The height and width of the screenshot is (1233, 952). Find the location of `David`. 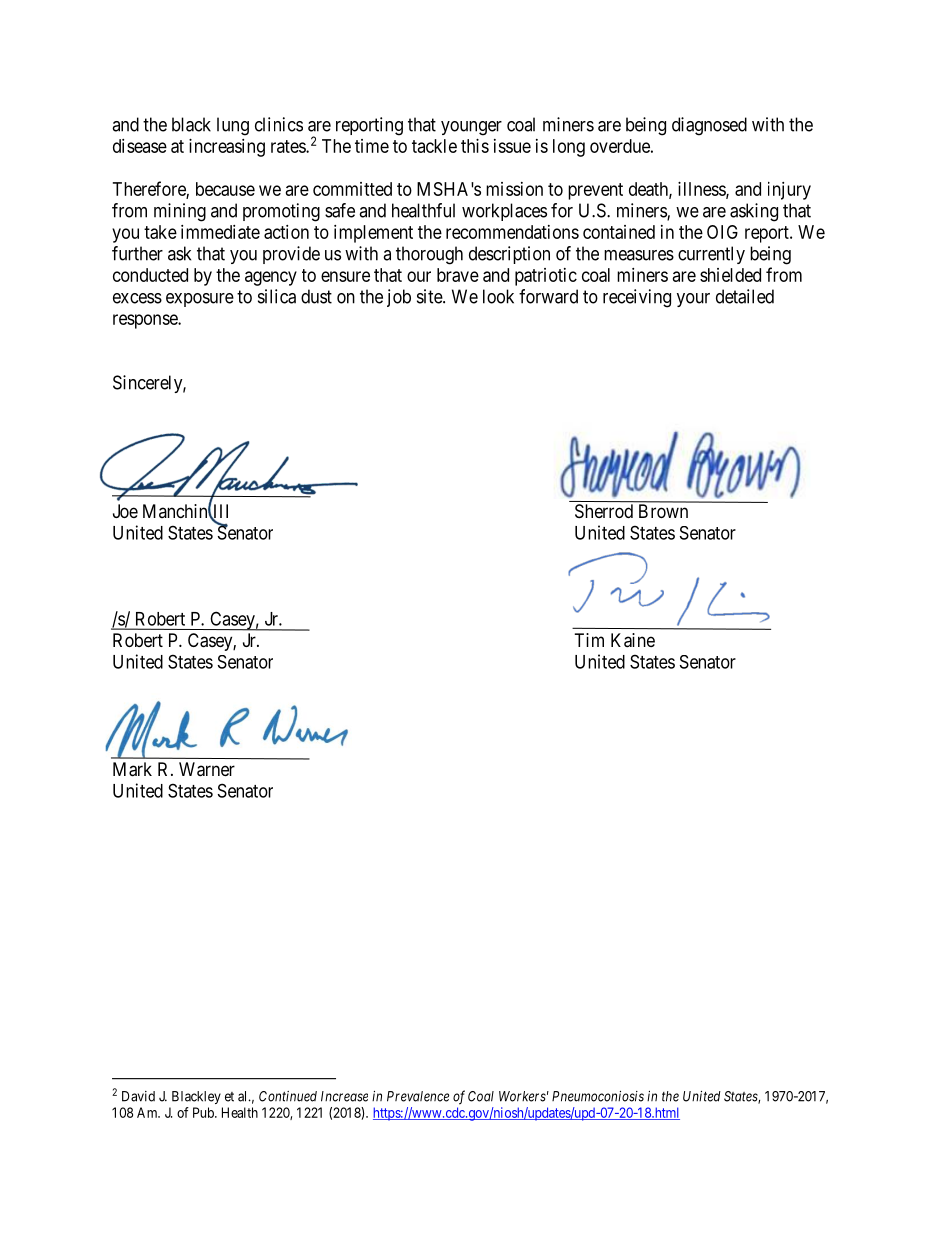

David is located at coordinates (138, 1096).
